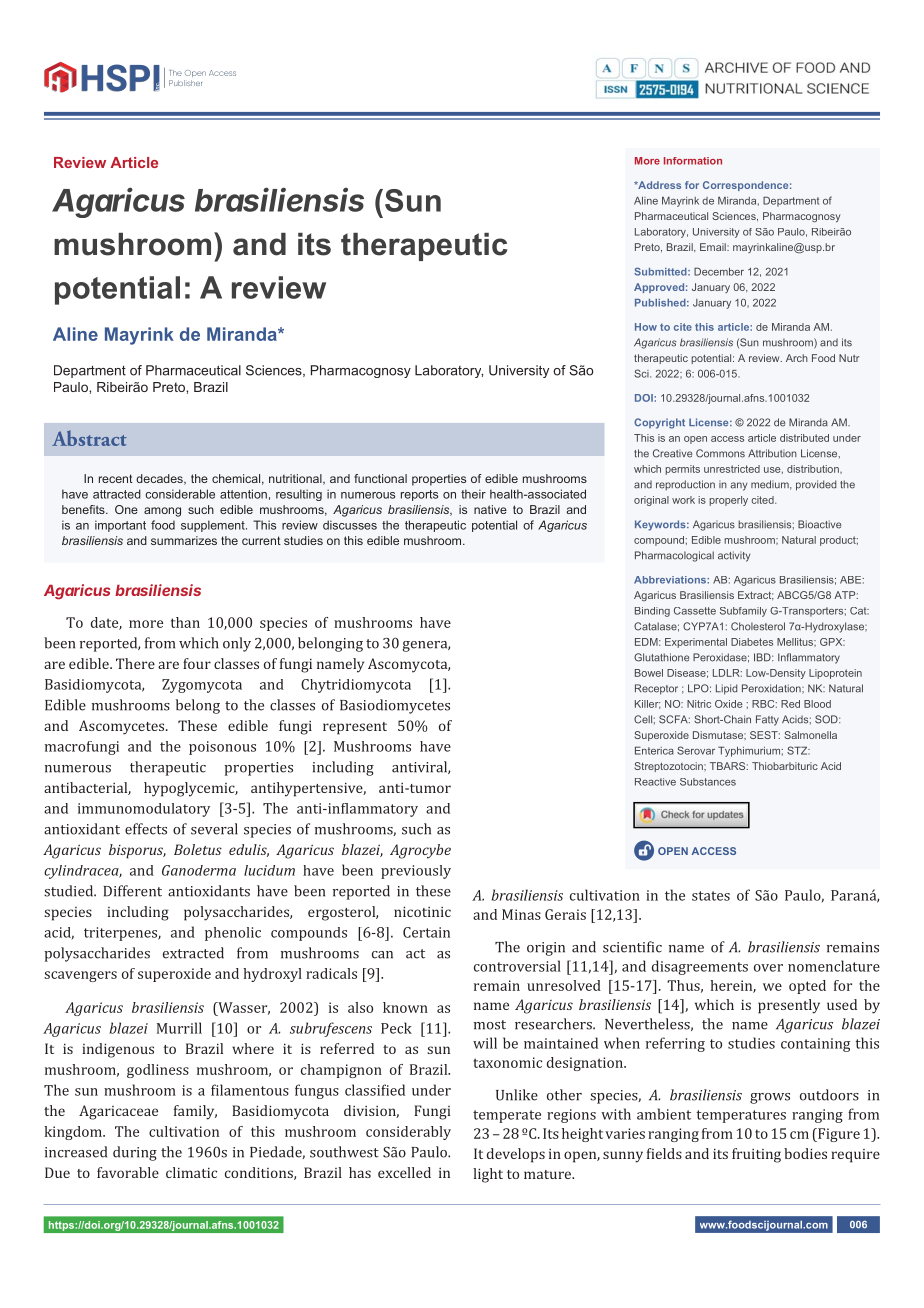  Describe the element at coordinates (752, 642) in the screenshot. I see `Diabetes` at that location.
